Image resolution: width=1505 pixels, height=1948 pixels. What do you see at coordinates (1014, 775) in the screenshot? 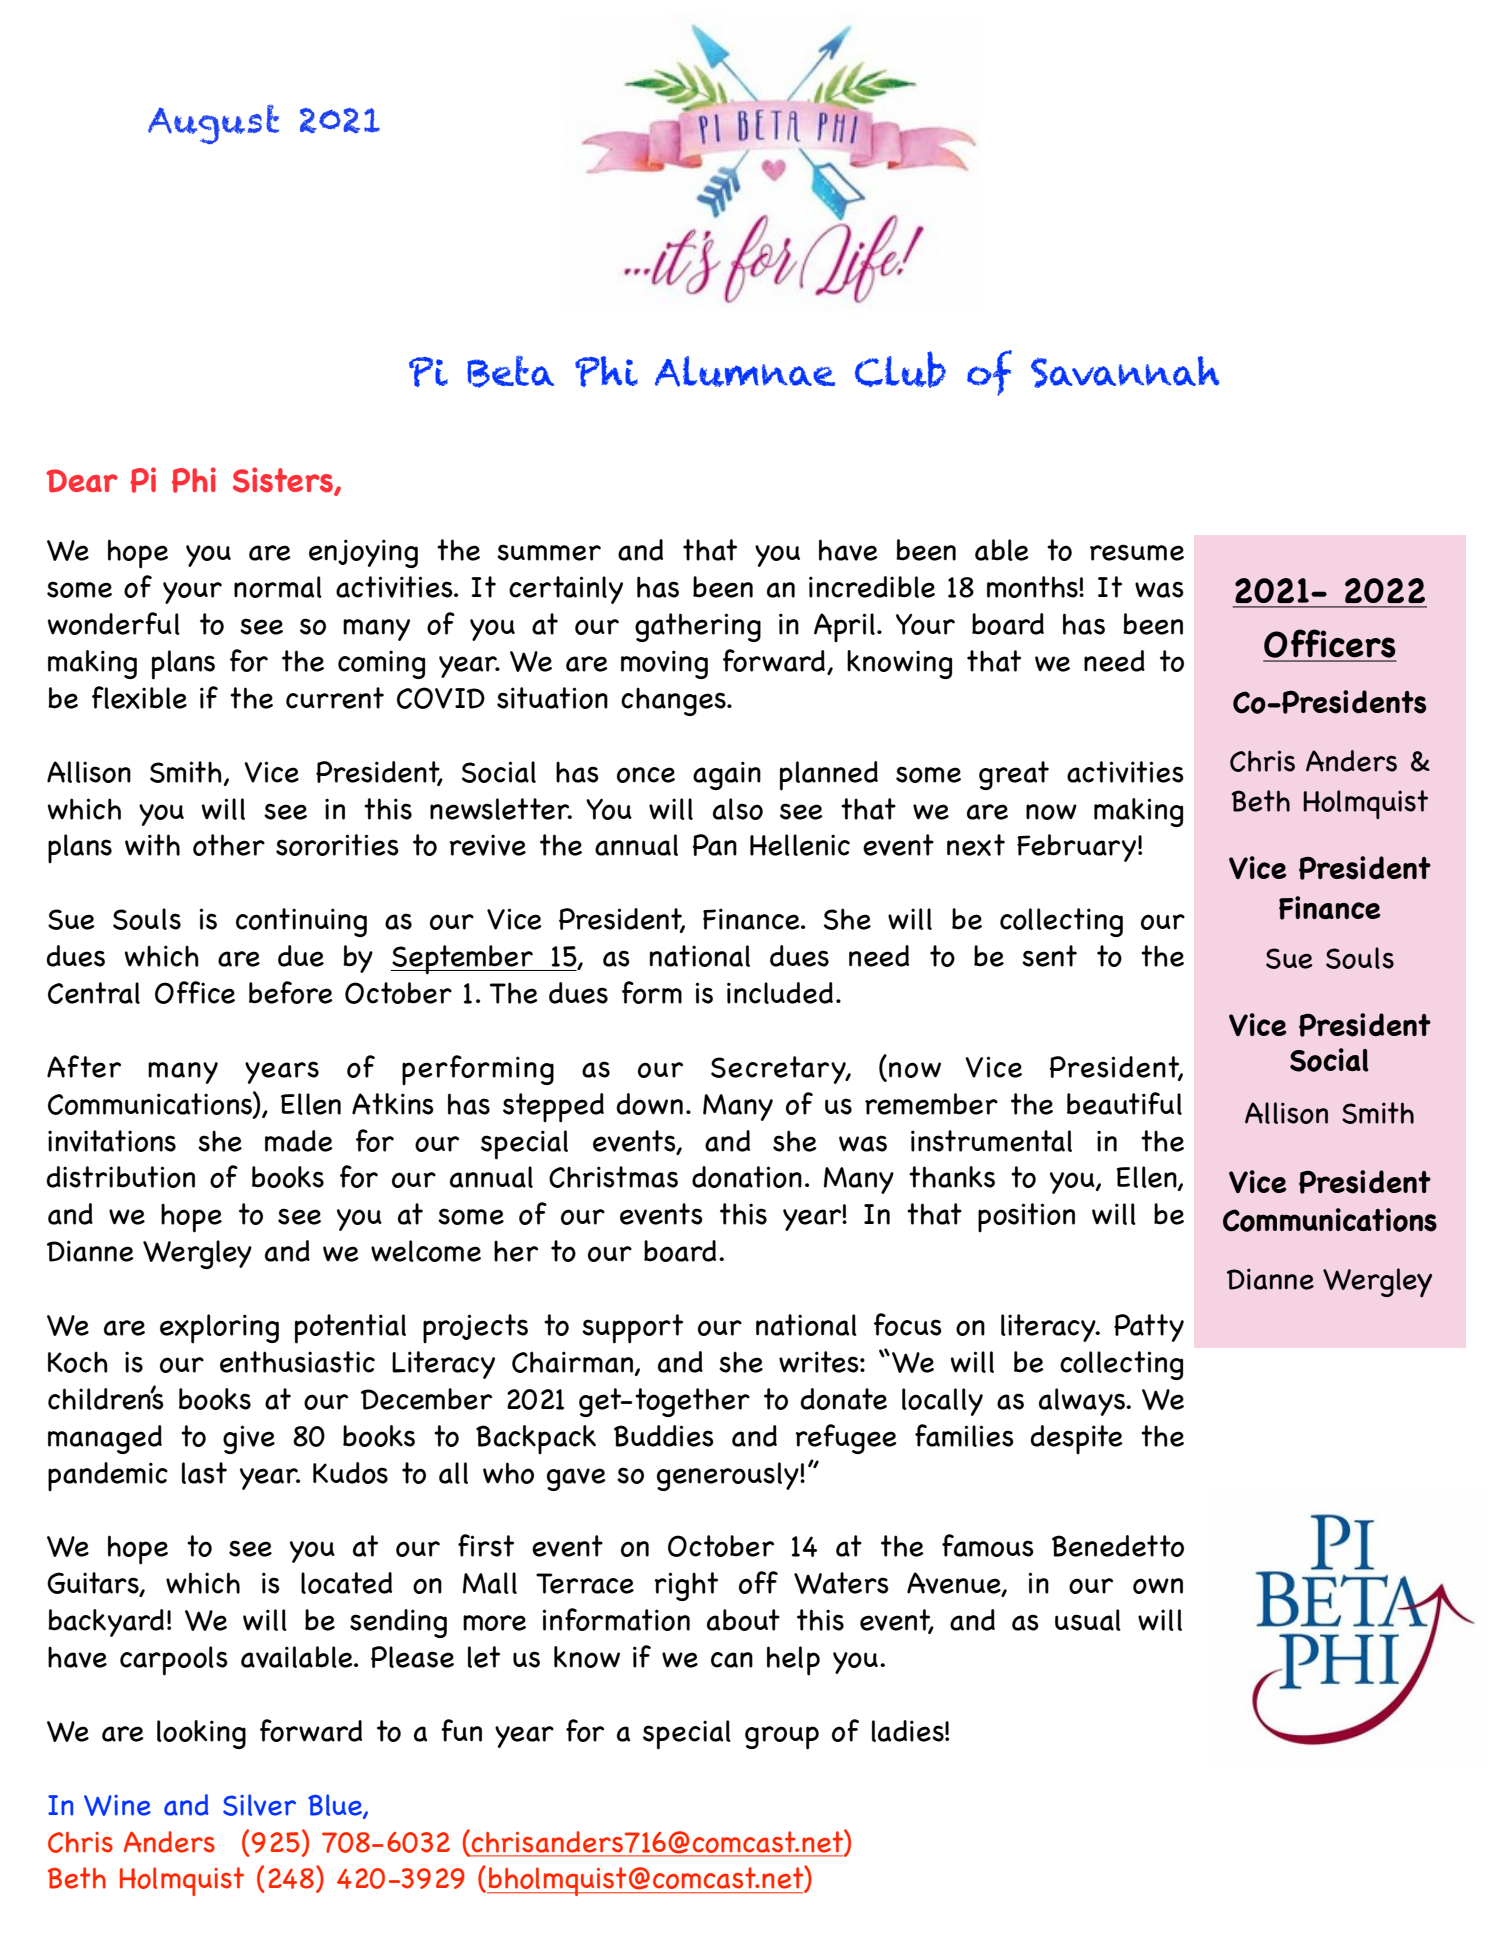
I see `great` at bounding box center [1014, 775].
